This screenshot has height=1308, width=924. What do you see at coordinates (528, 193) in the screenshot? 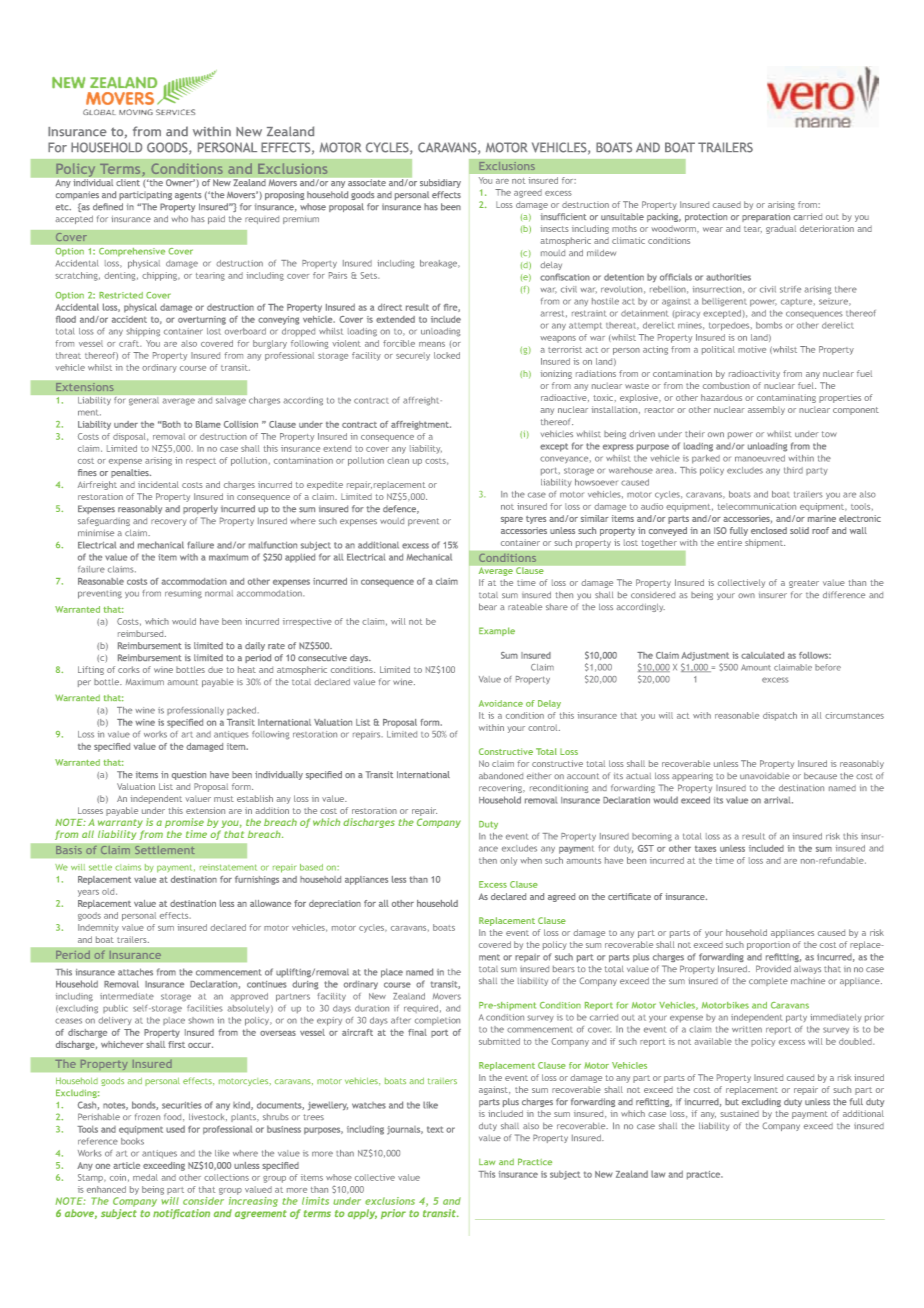
I see `agreed` at bounding box center [528, 193].
